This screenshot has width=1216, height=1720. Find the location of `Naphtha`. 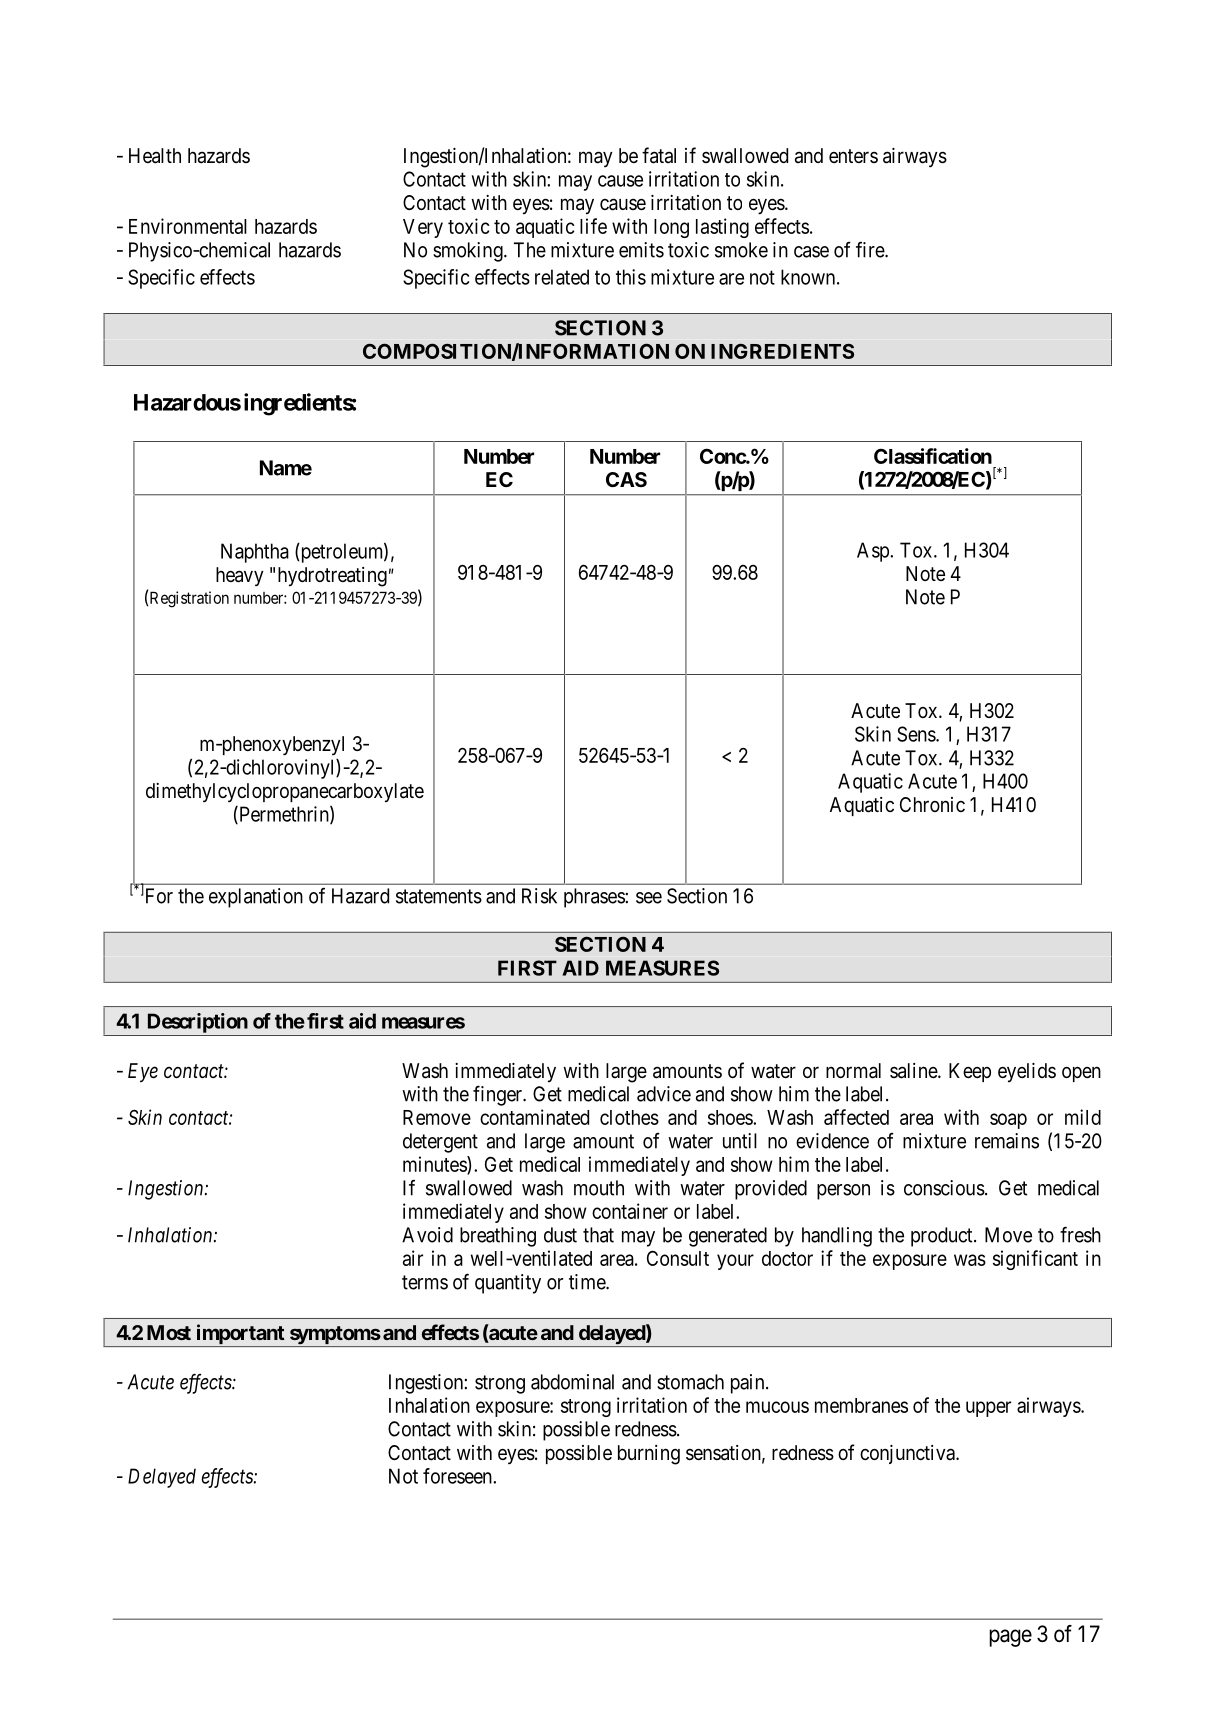

Naphtha is located at coordinates (255, 553).
